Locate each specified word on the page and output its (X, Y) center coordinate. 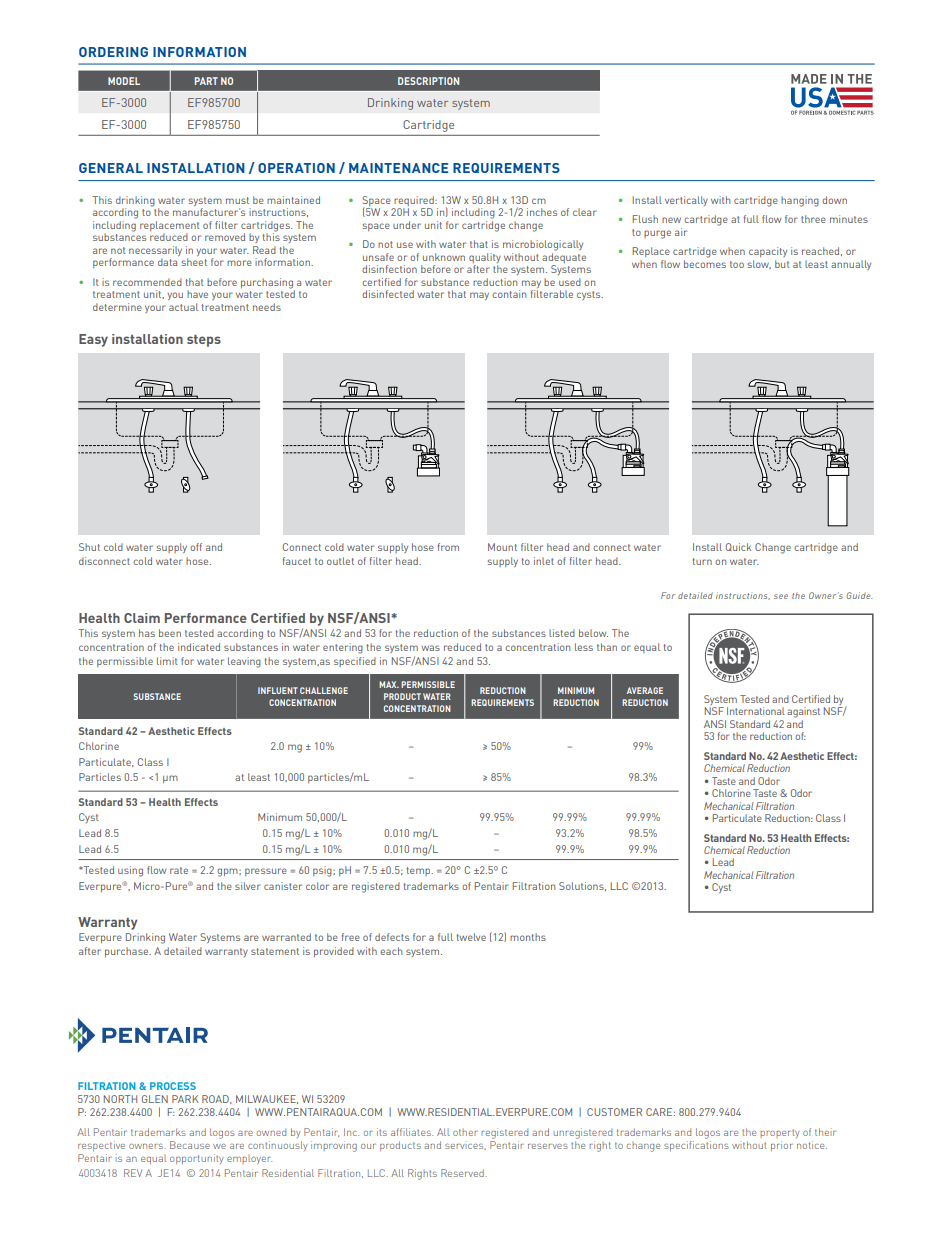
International (756, 711)
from (448, 547)
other (465, 1132)
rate (179, 870)
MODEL (124, 81)
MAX (389, 684)
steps (204, 341)
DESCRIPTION (428, 81)
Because (190, 1145)
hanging (800, 201)
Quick (738, 547)
